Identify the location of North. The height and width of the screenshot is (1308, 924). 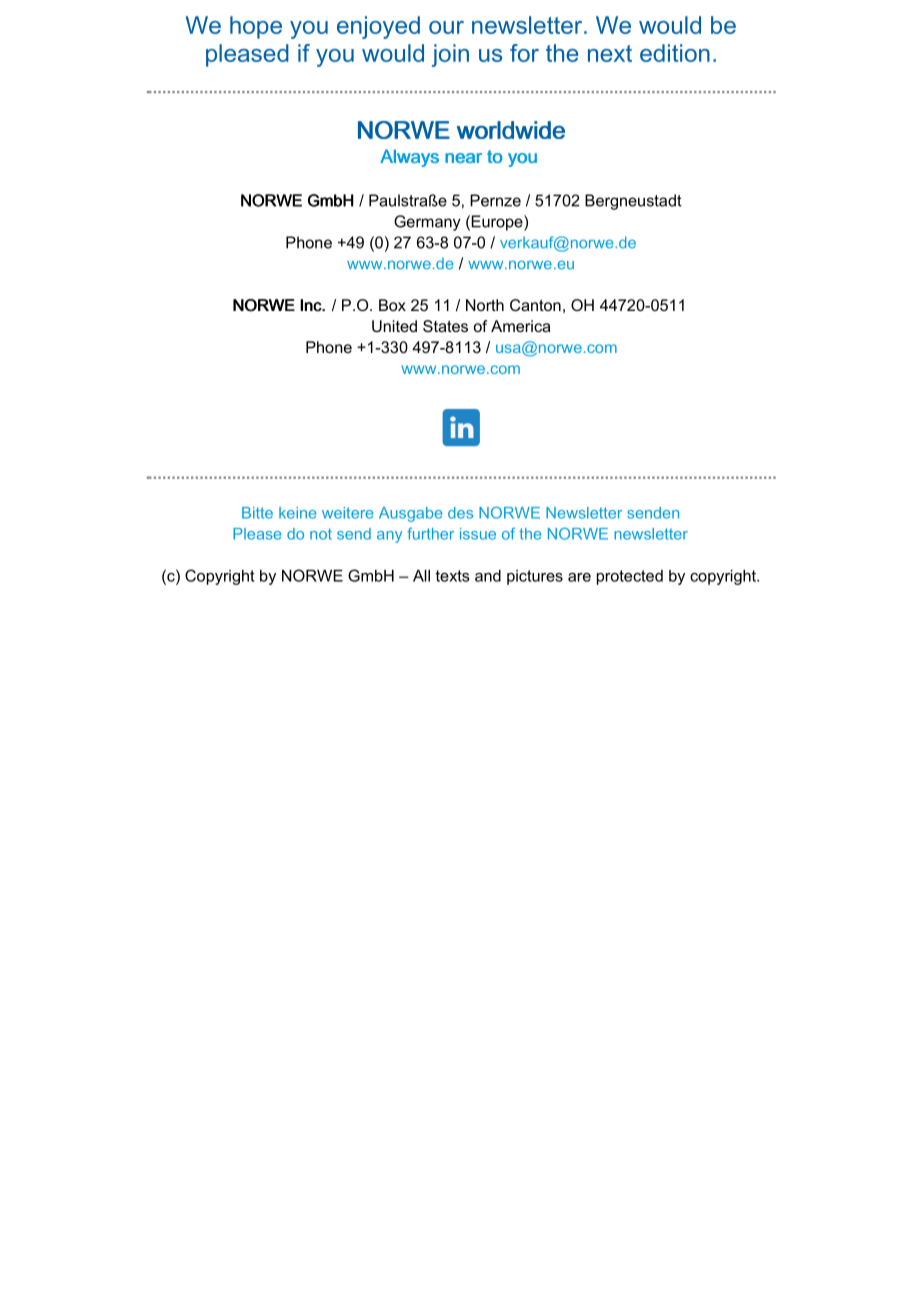
(485, 305).
